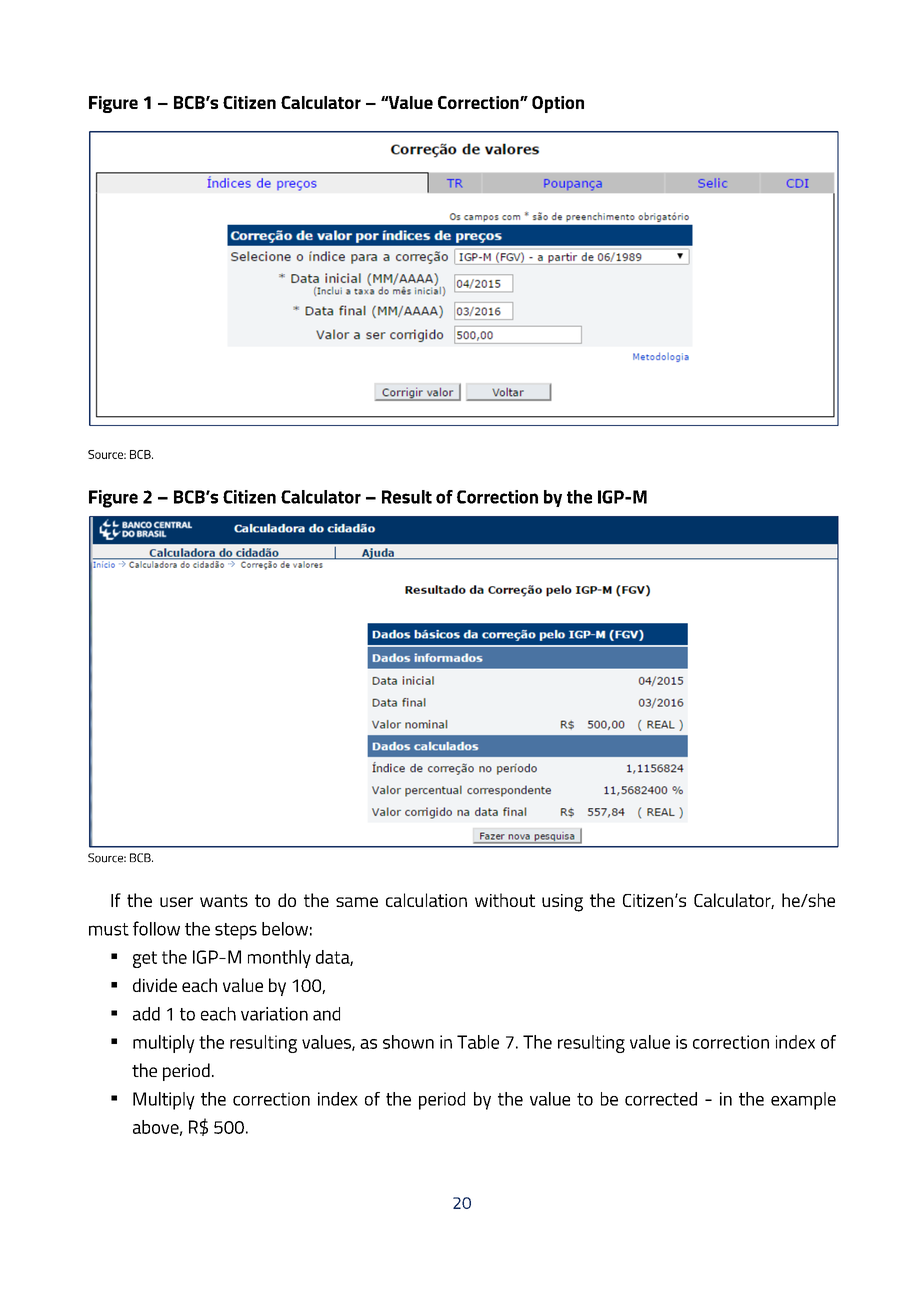  What do you see at coordinates (426, 900) in the image?
I see `calculation` at bounding box center [426, 900].
